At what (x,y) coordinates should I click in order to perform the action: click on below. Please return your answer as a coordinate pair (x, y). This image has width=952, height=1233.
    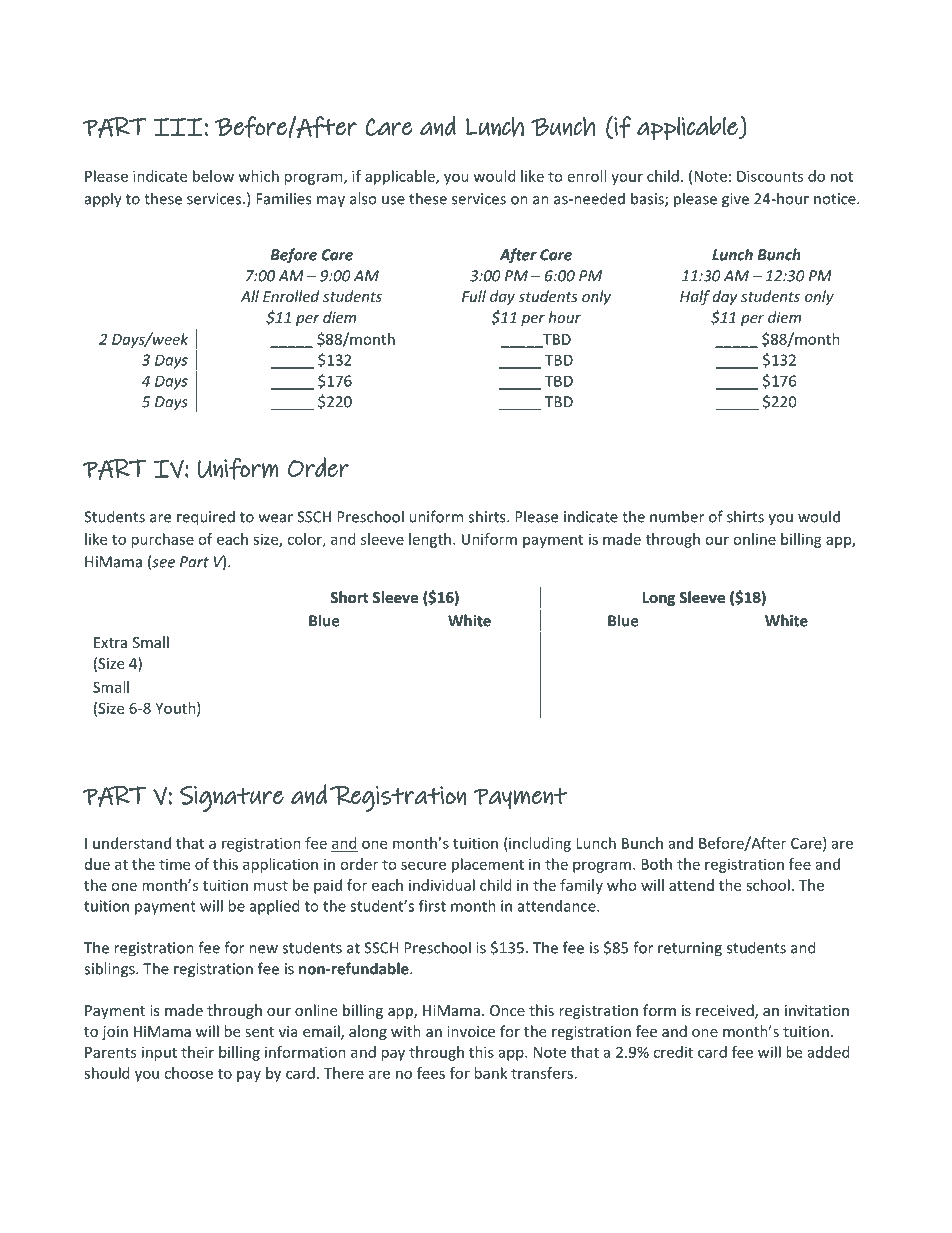
    Looking at the image, I should click on (213, 176).
